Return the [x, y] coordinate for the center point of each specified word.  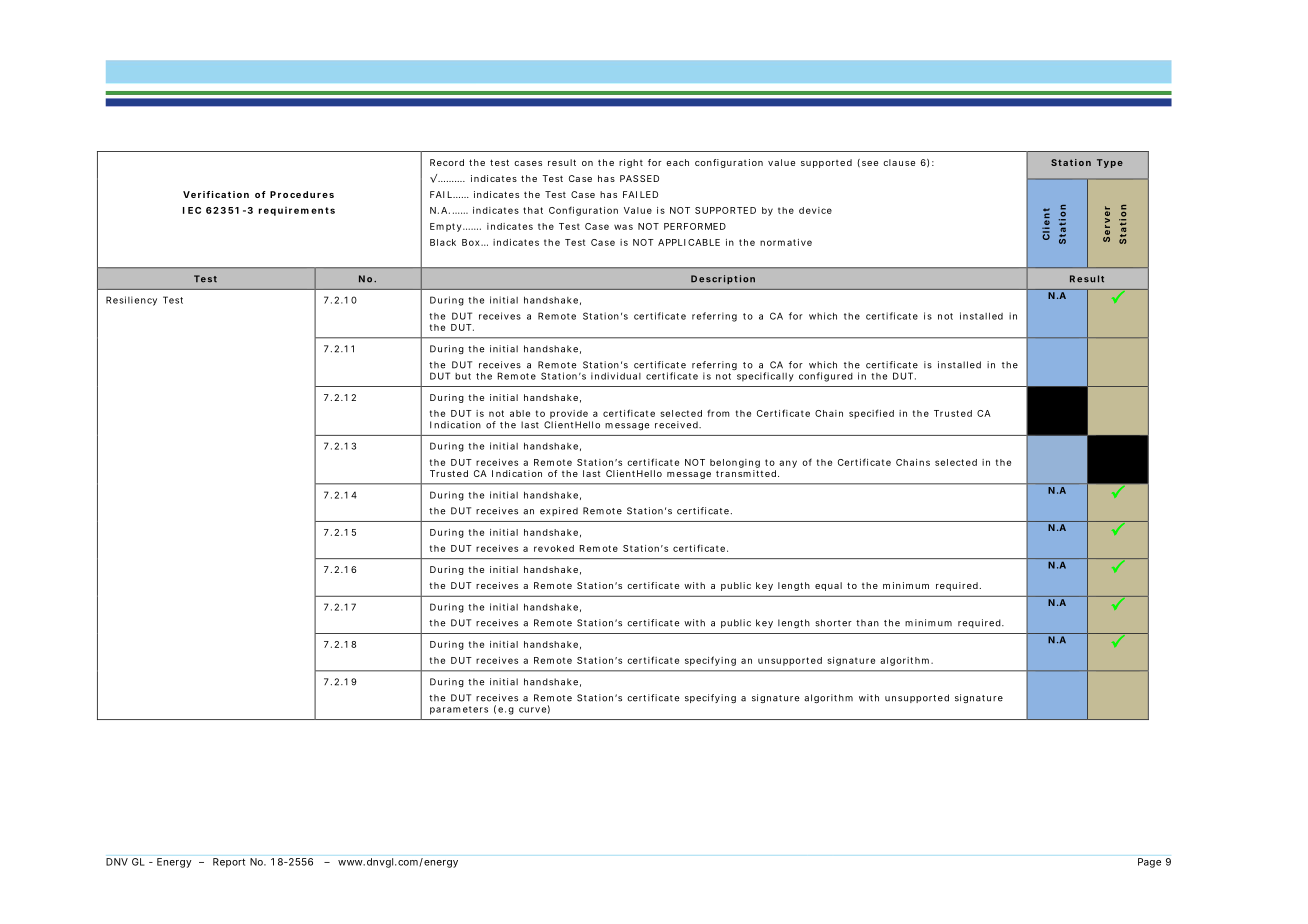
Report [229, 863]
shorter [833, 623]
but [463, 376]
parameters [459, 710]
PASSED [639, 178]
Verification [216, 194]
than [867, 623]
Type [1110, 163]
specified [871, 414]
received [677, 425]
